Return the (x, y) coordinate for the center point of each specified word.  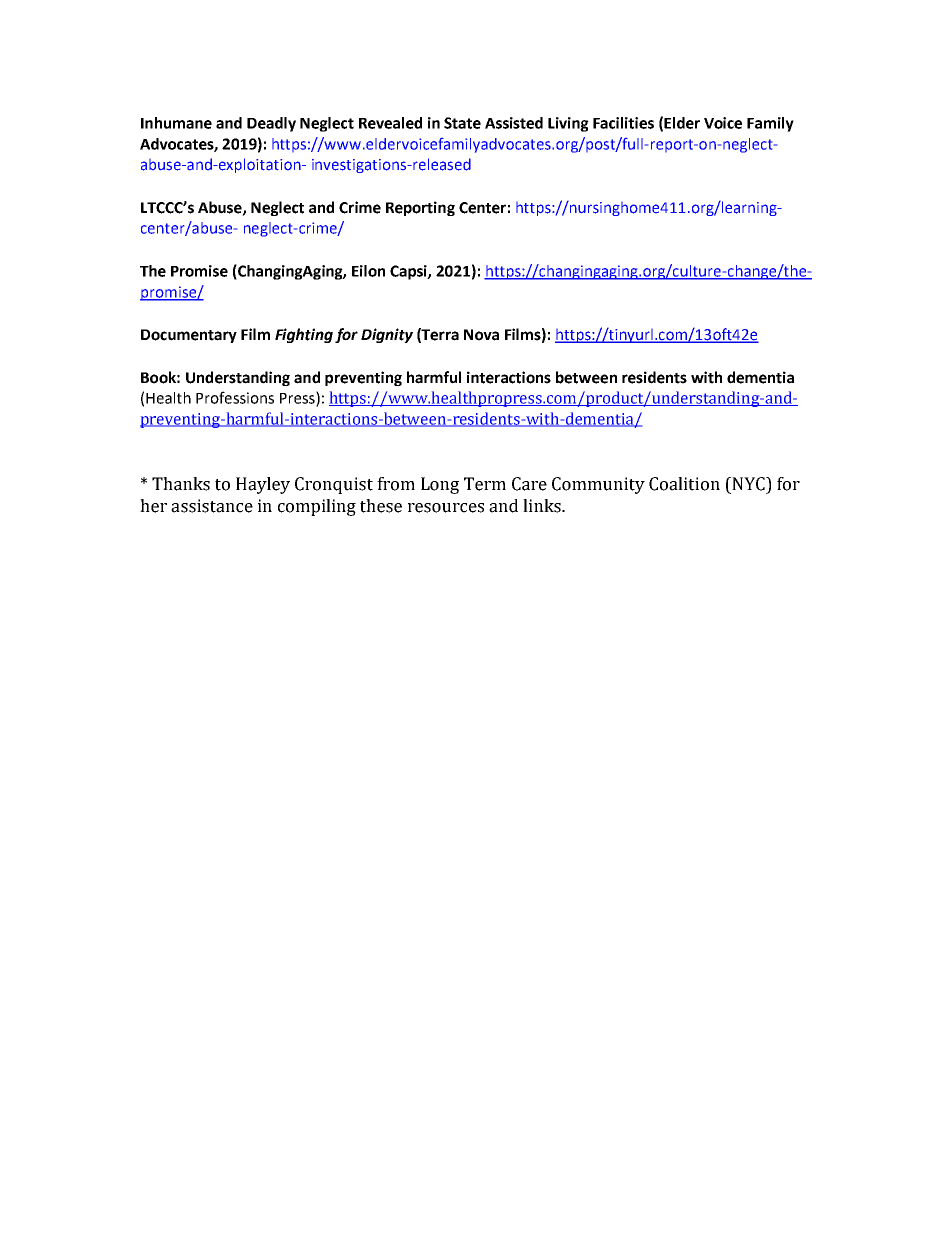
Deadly (271, 124)
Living (568, 124)
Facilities (623, 123)
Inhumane (176, 123)
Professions (235, 397)
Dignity (387, 335)
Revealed (390, 123)
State (462, 123)
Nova (481, 335)
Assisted (514, 123)
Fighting (304, 335)
